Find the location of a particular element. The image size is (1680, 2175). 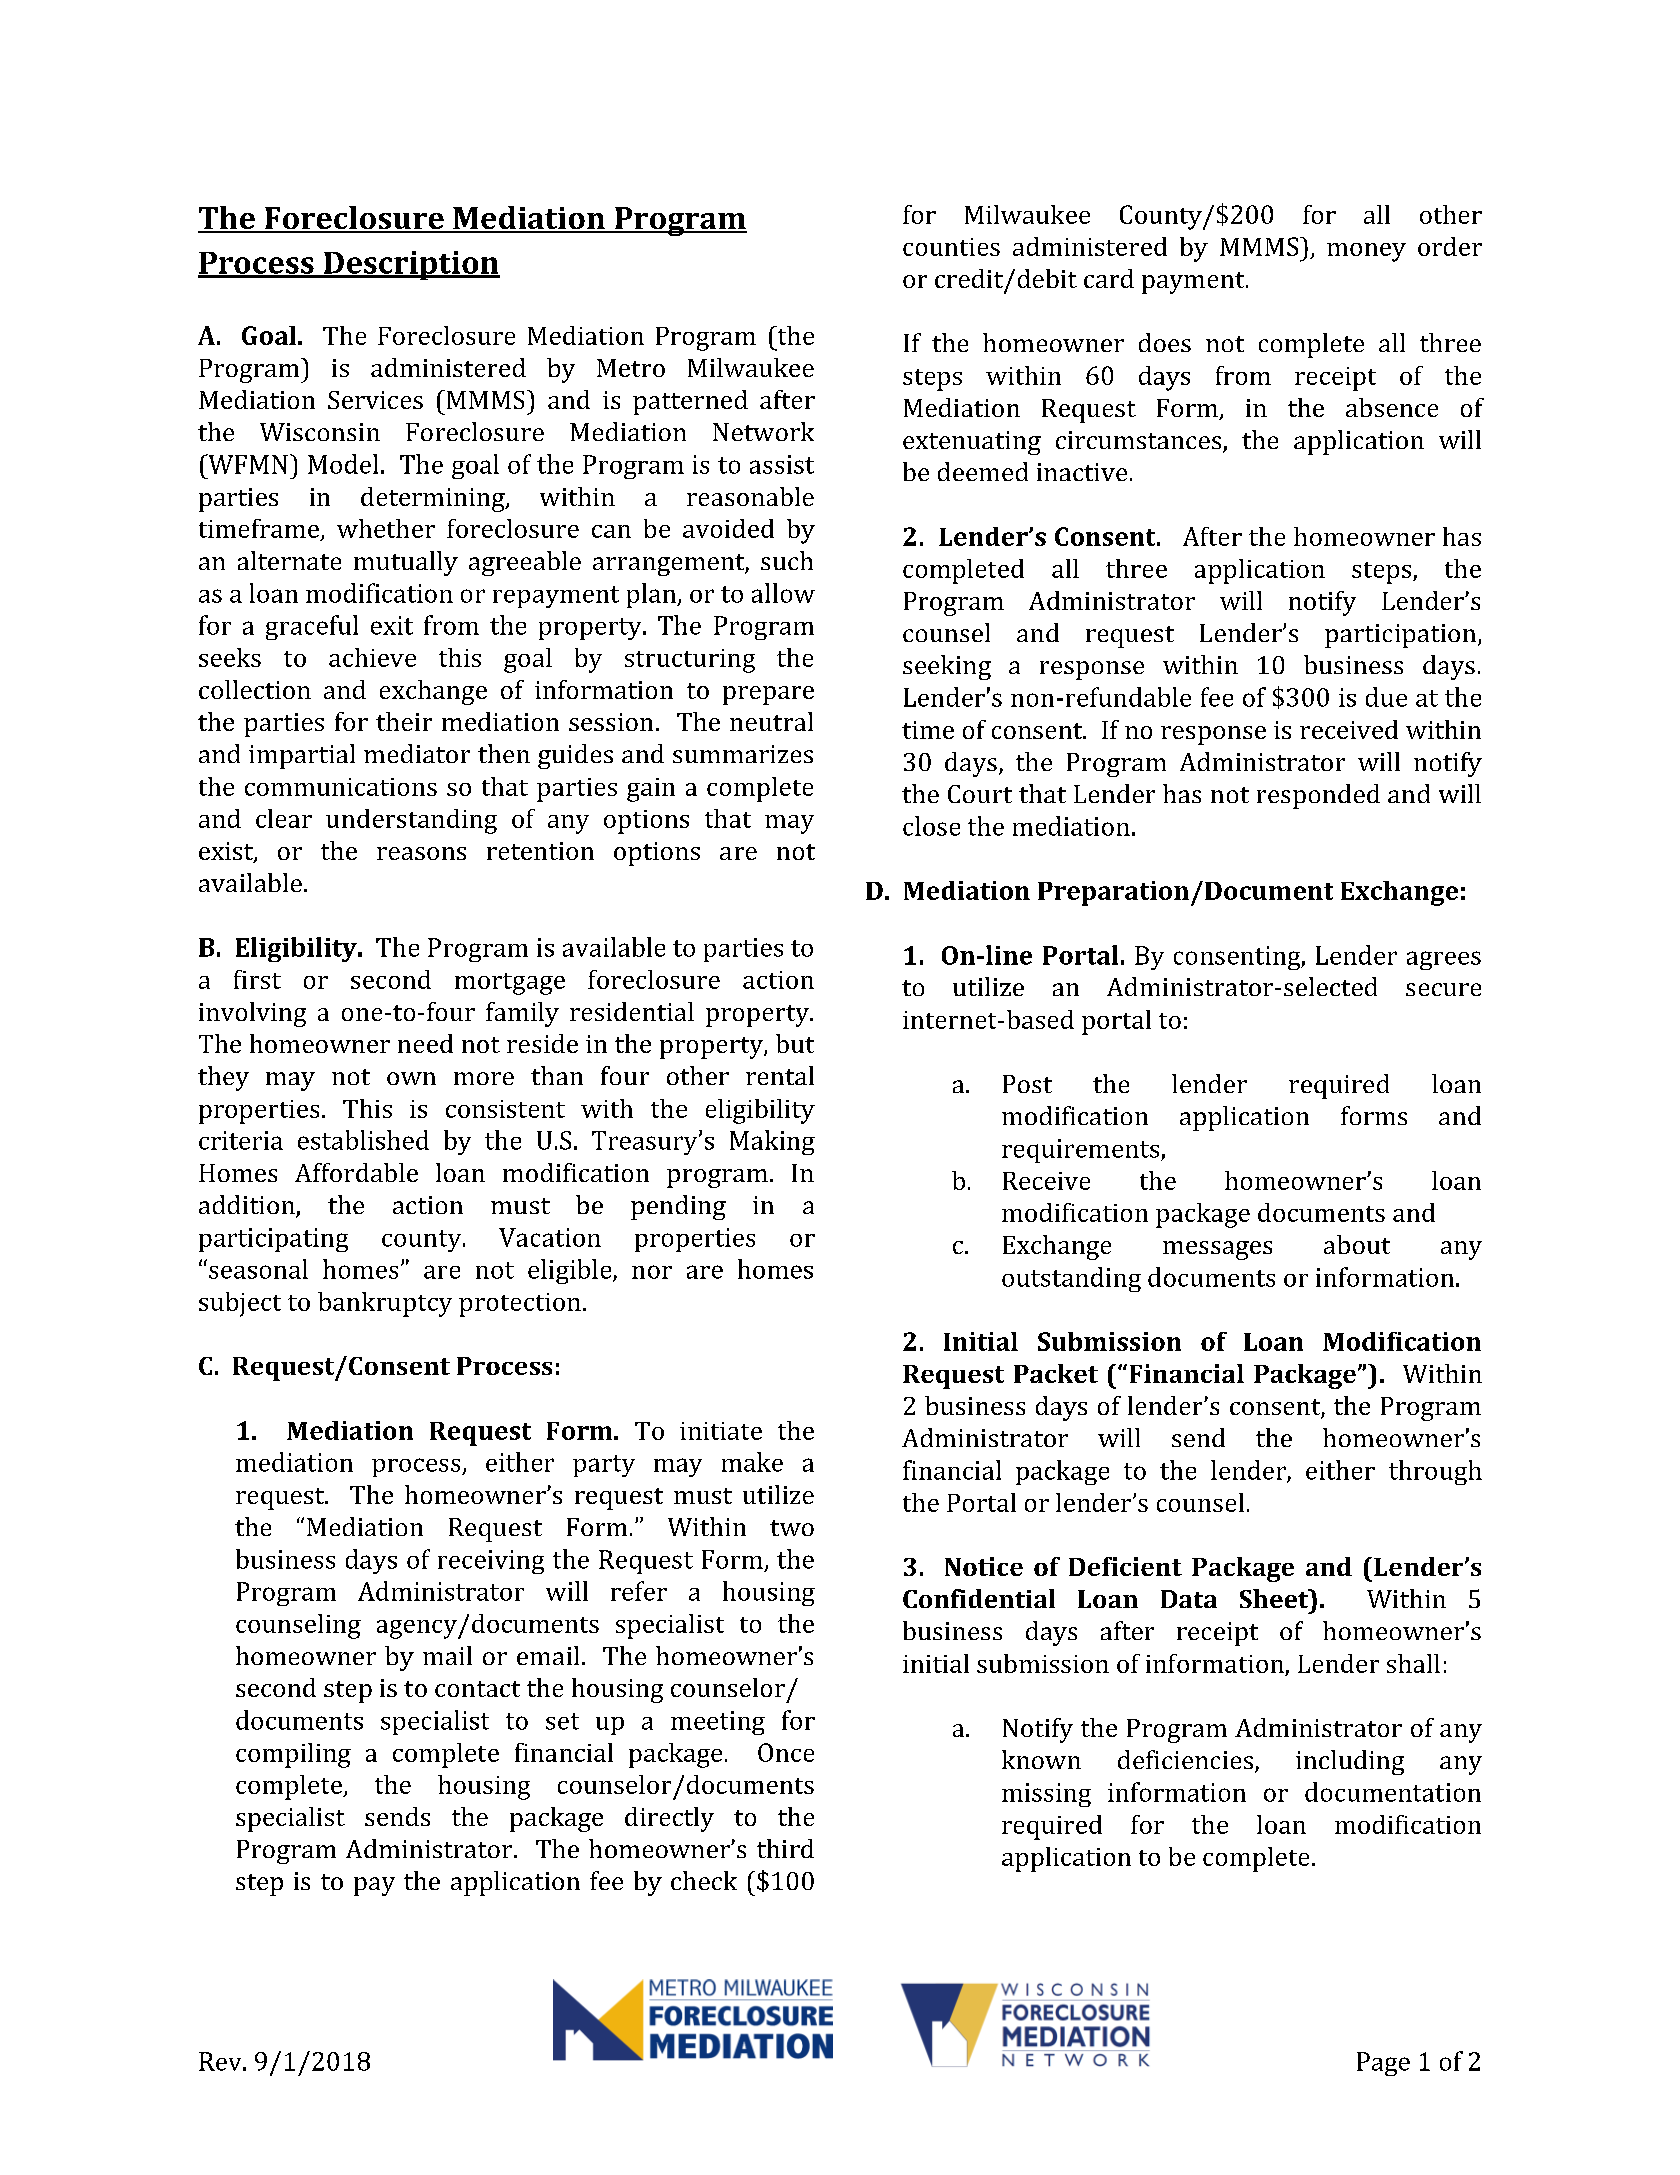

their is located at coordinates (404, 721).
